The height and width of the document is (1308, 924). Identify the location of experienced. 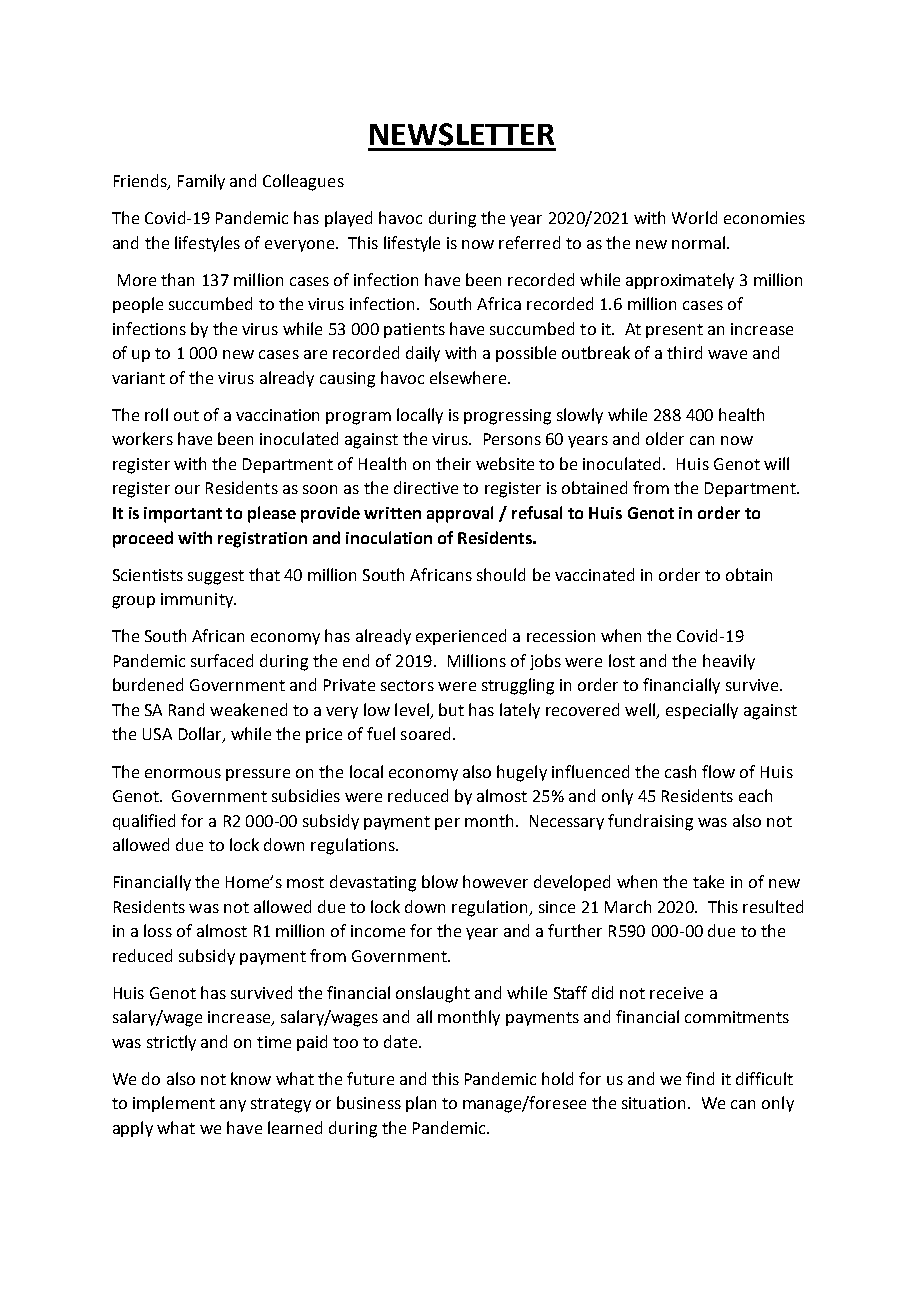
(461, 637).
